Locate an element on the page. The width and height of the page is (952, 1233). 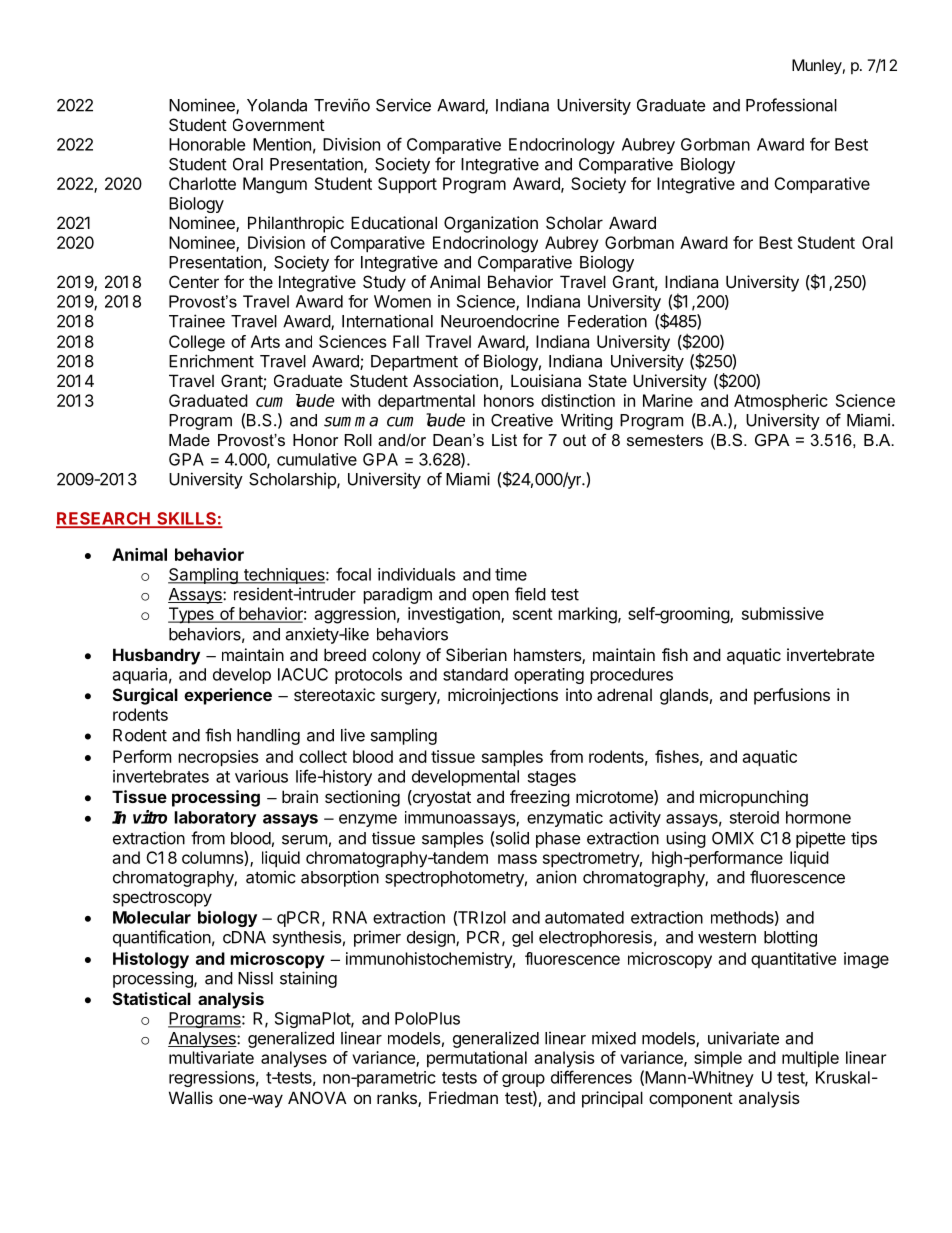
submissive is located at coordinates (783, 613).
